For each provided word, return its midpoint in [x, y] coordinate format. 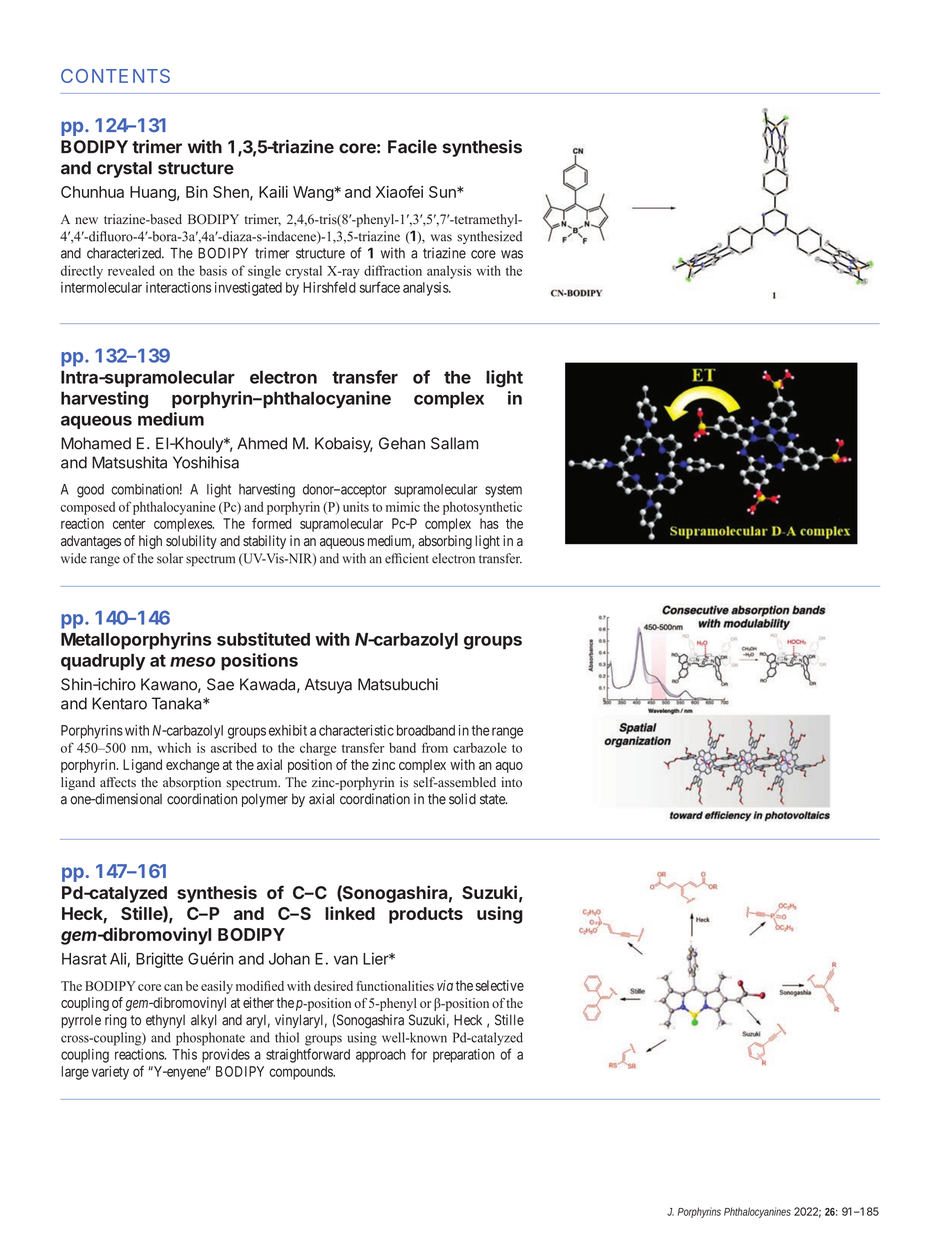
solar [170, 558]
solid [462, 799]
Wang [313, 193]
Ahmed [262, 443]
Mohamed [96, 443]
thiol [287, 1037]
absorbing [445, 542]
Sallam [455, 443]
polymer [265, 800]
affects [118, 782]
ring [116, 1021]
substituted [263, 639]
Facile [412, 146]
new [86, 221]
